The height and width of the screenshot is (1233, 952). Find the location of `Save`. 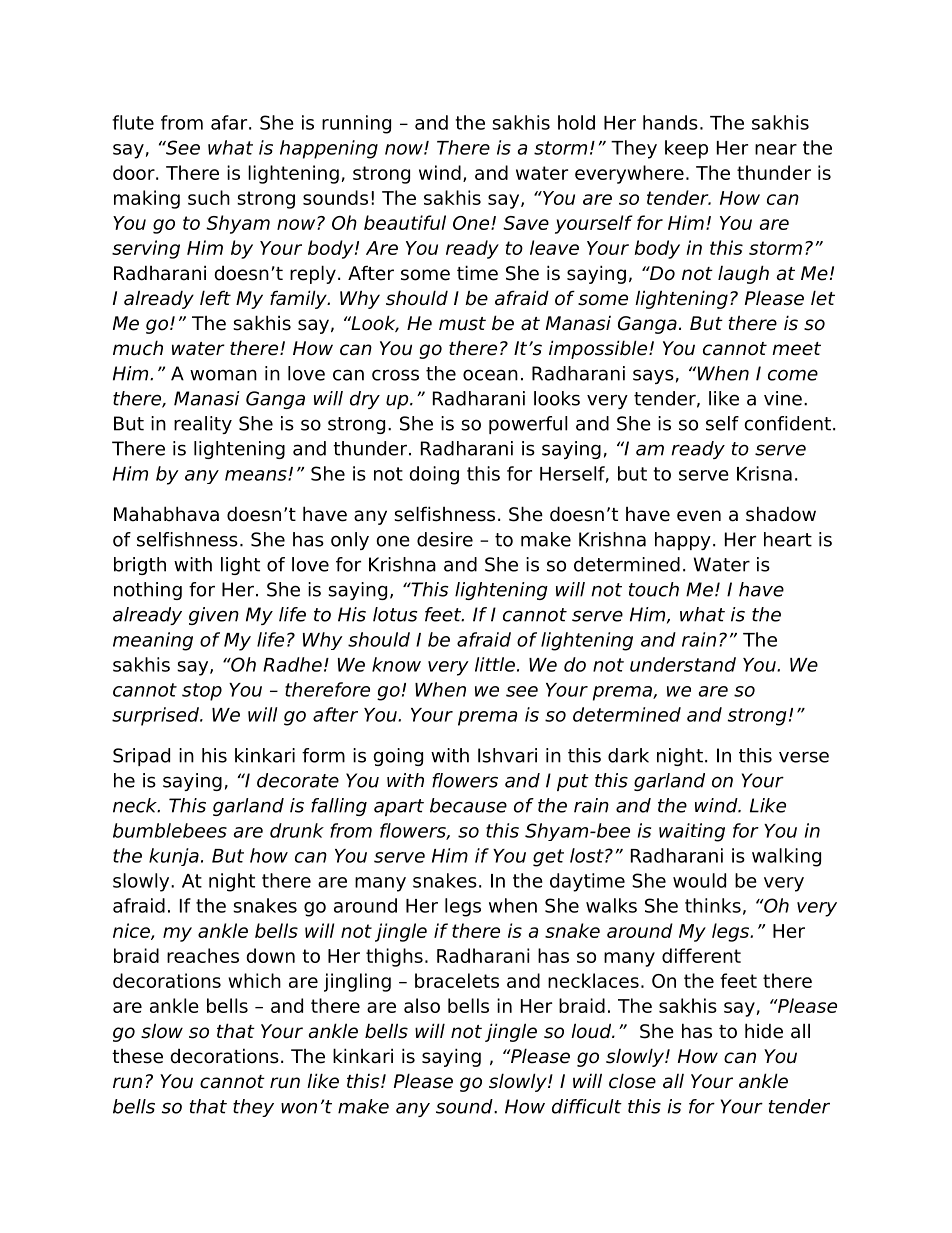

Save is located at coordinates (526, 223).
